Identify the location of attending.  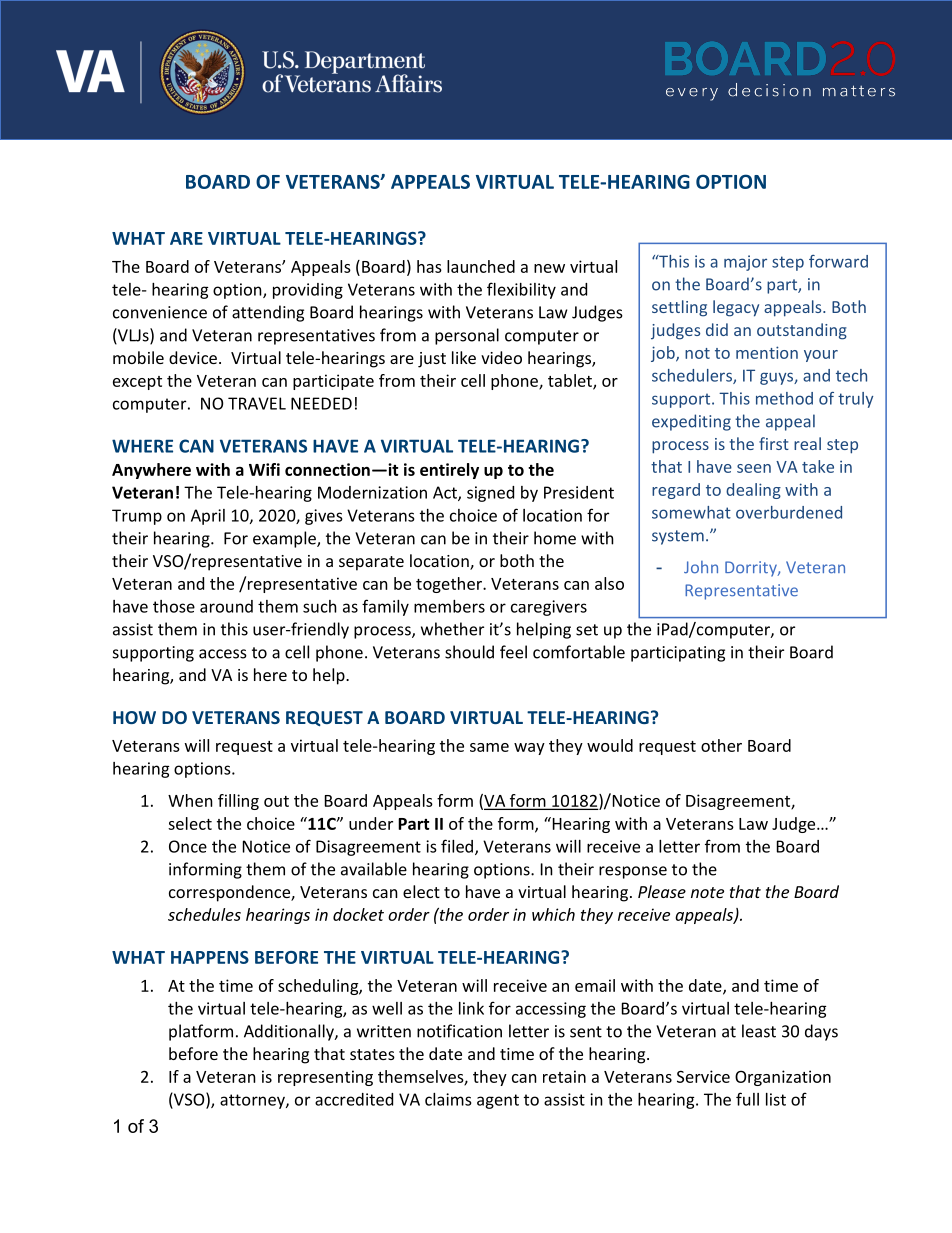
(268, 313).
